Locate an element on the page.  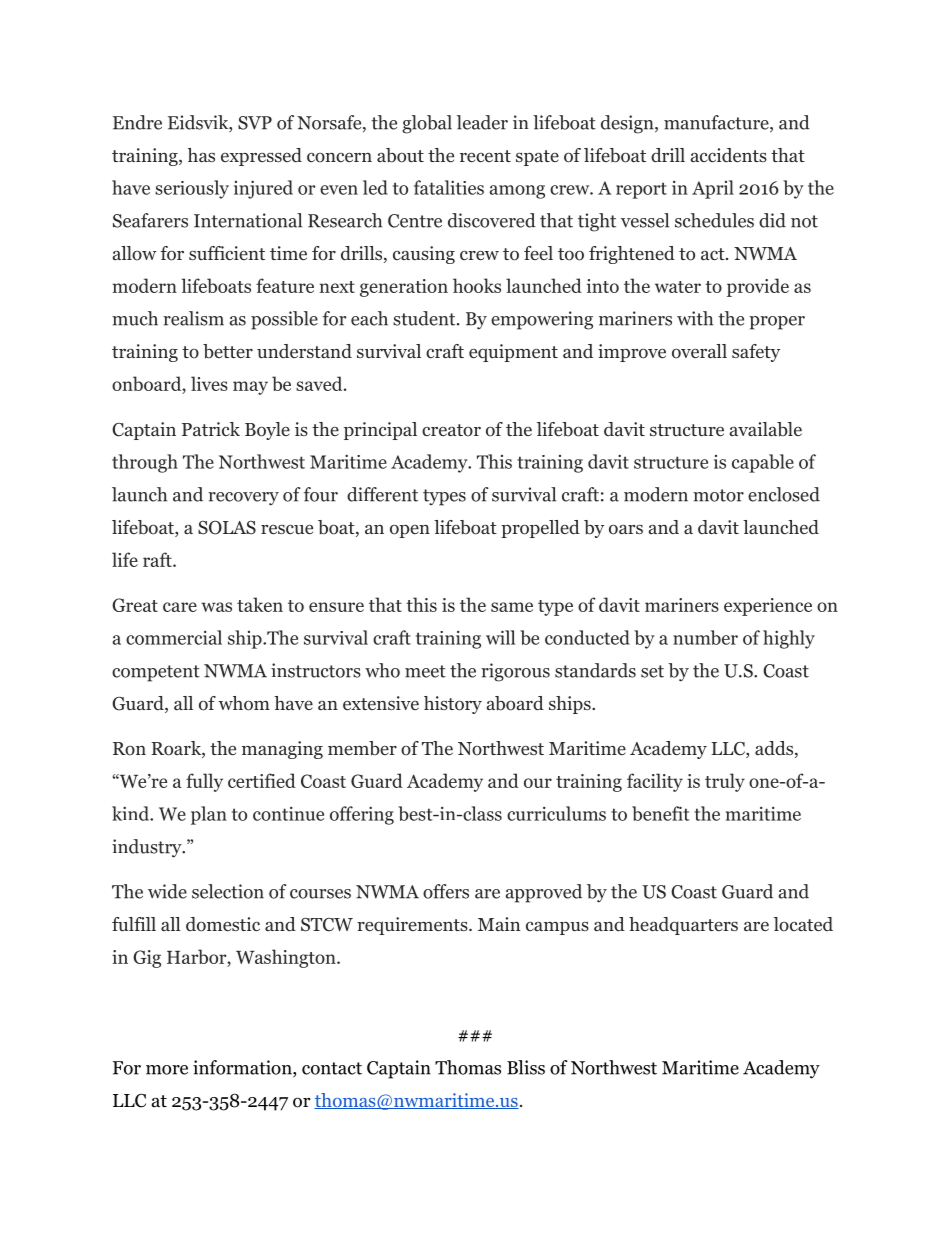
experience is located at coordinates (768, 607).
